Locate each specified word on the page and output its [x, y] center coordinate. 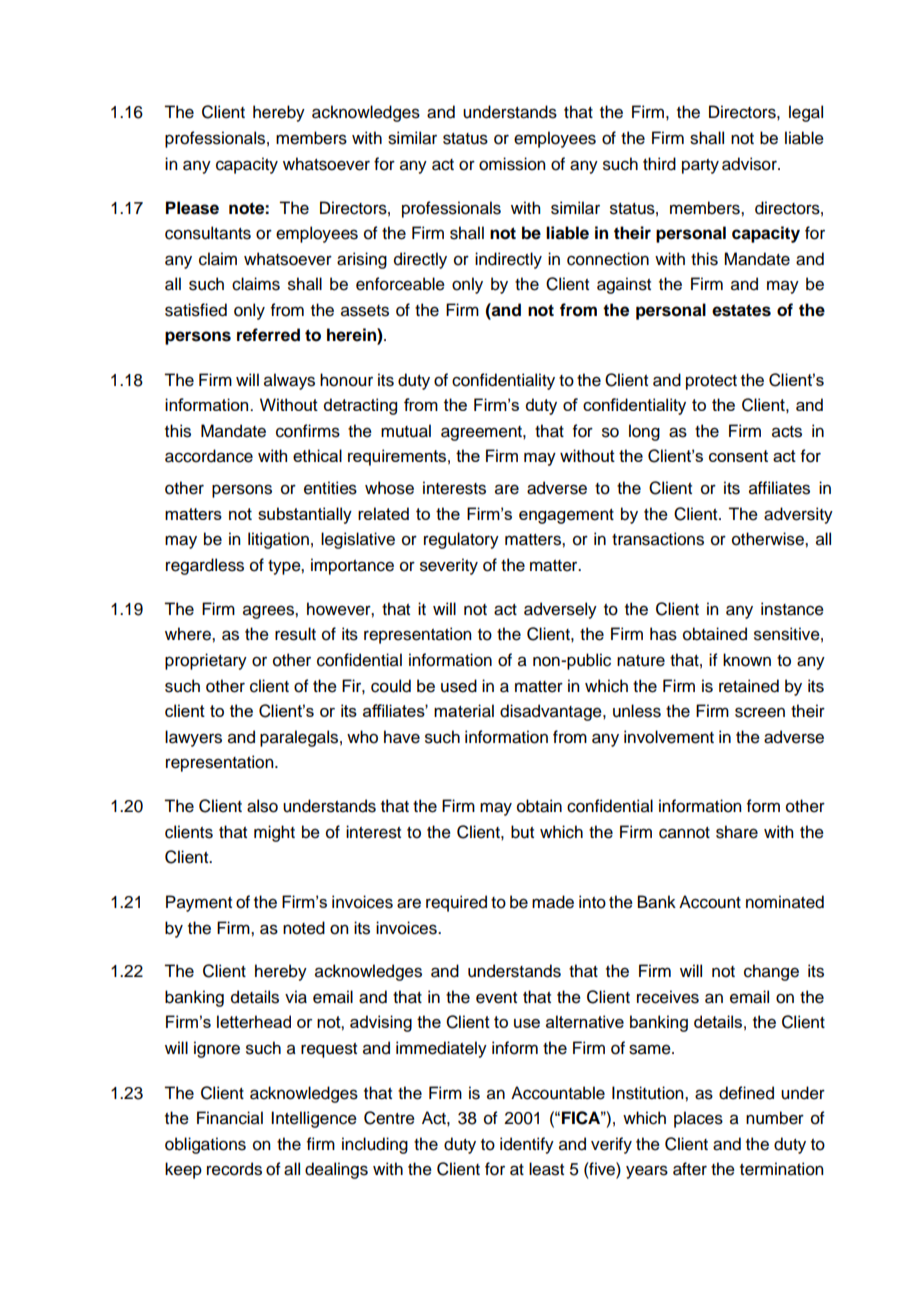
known [747, 660]
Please [192, 208]
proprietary [206, 661]
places [698, 1119]
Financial [230, 1118]
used [459, 686]
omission [512, 164]
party [700, 166]
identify [527, 1145]
